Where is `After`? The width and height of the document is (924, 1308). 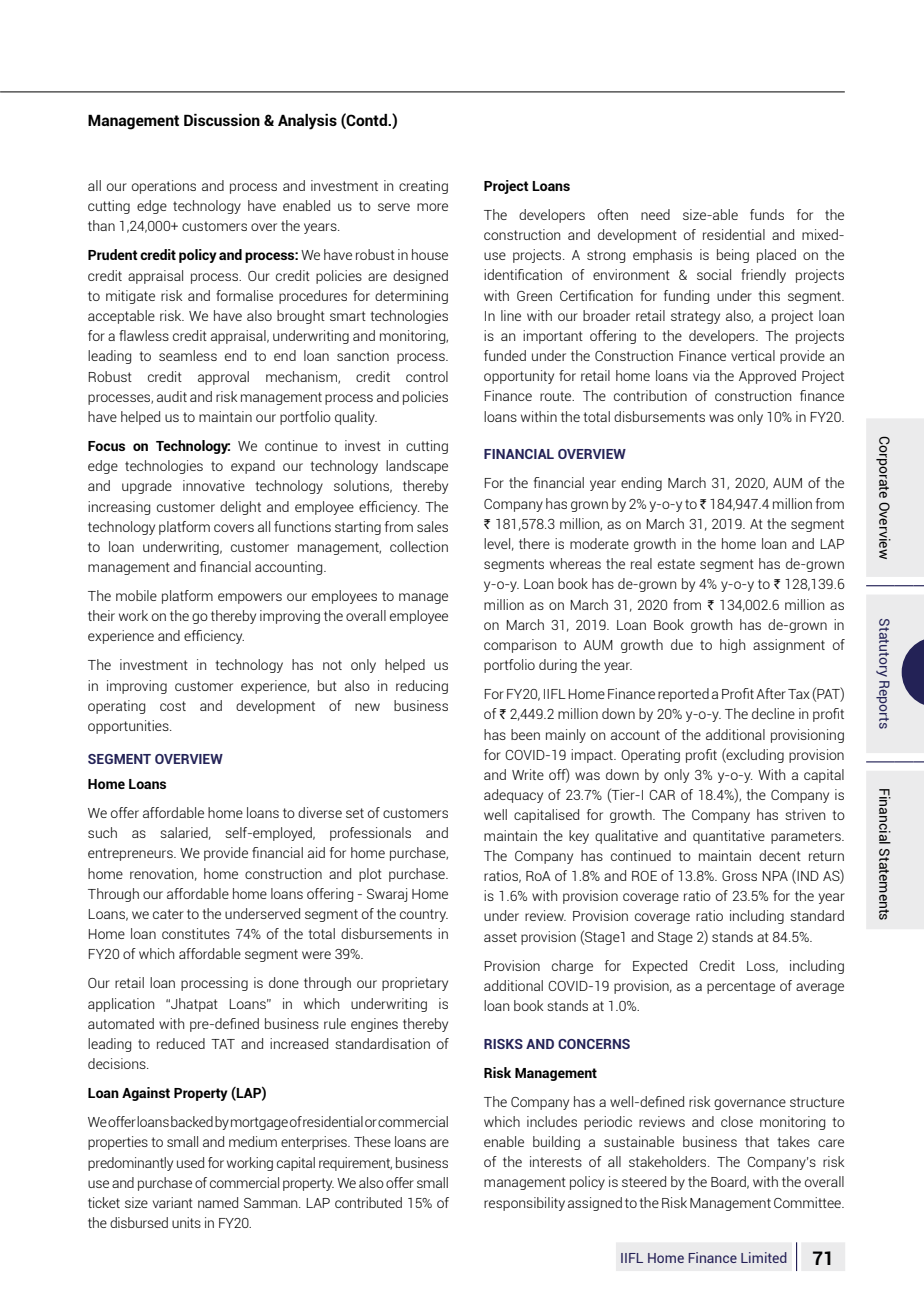
After is located at coordinates (771, 693).
